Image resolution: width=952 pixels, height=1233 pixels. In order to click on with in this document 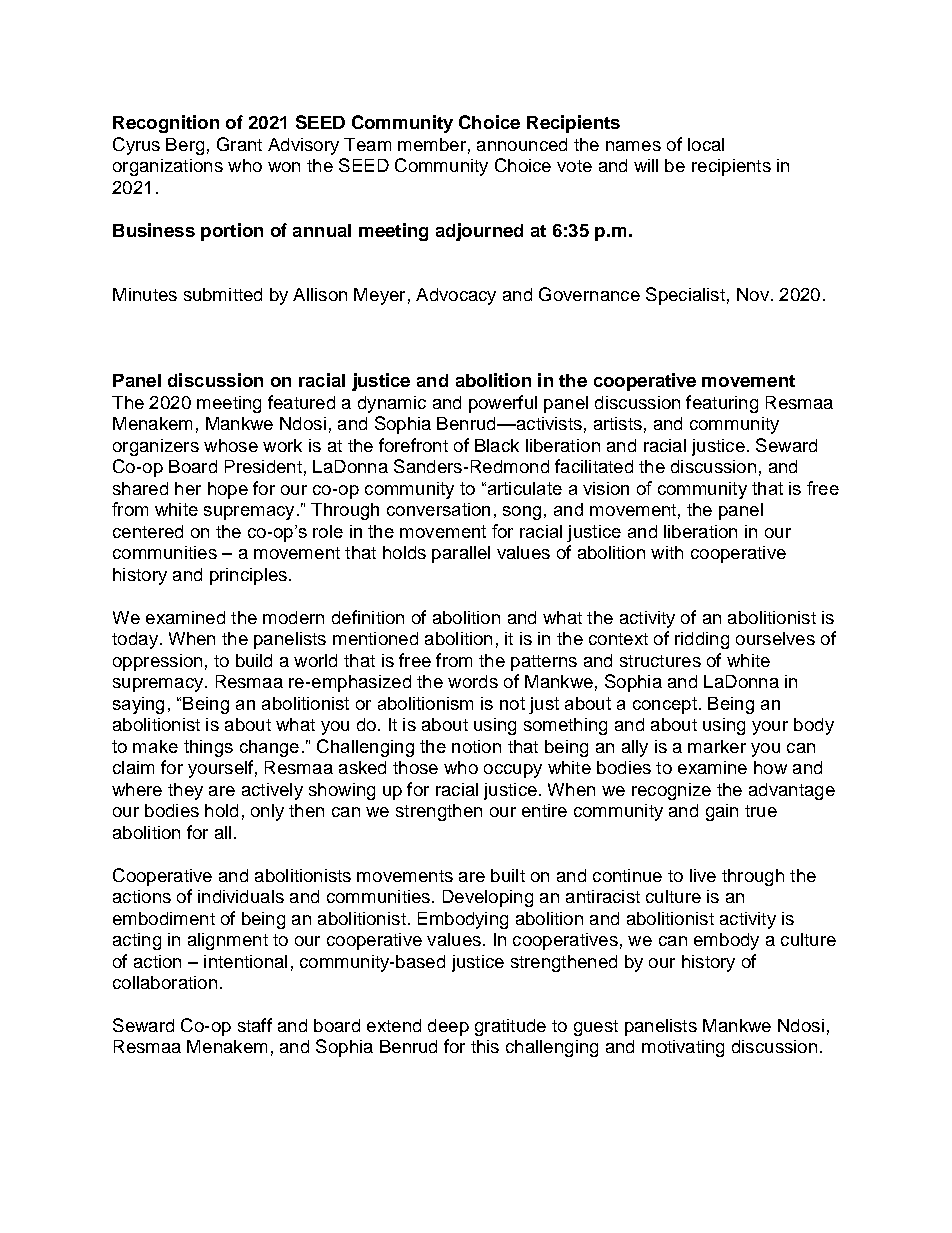, I will do `click(667, 552)`.
